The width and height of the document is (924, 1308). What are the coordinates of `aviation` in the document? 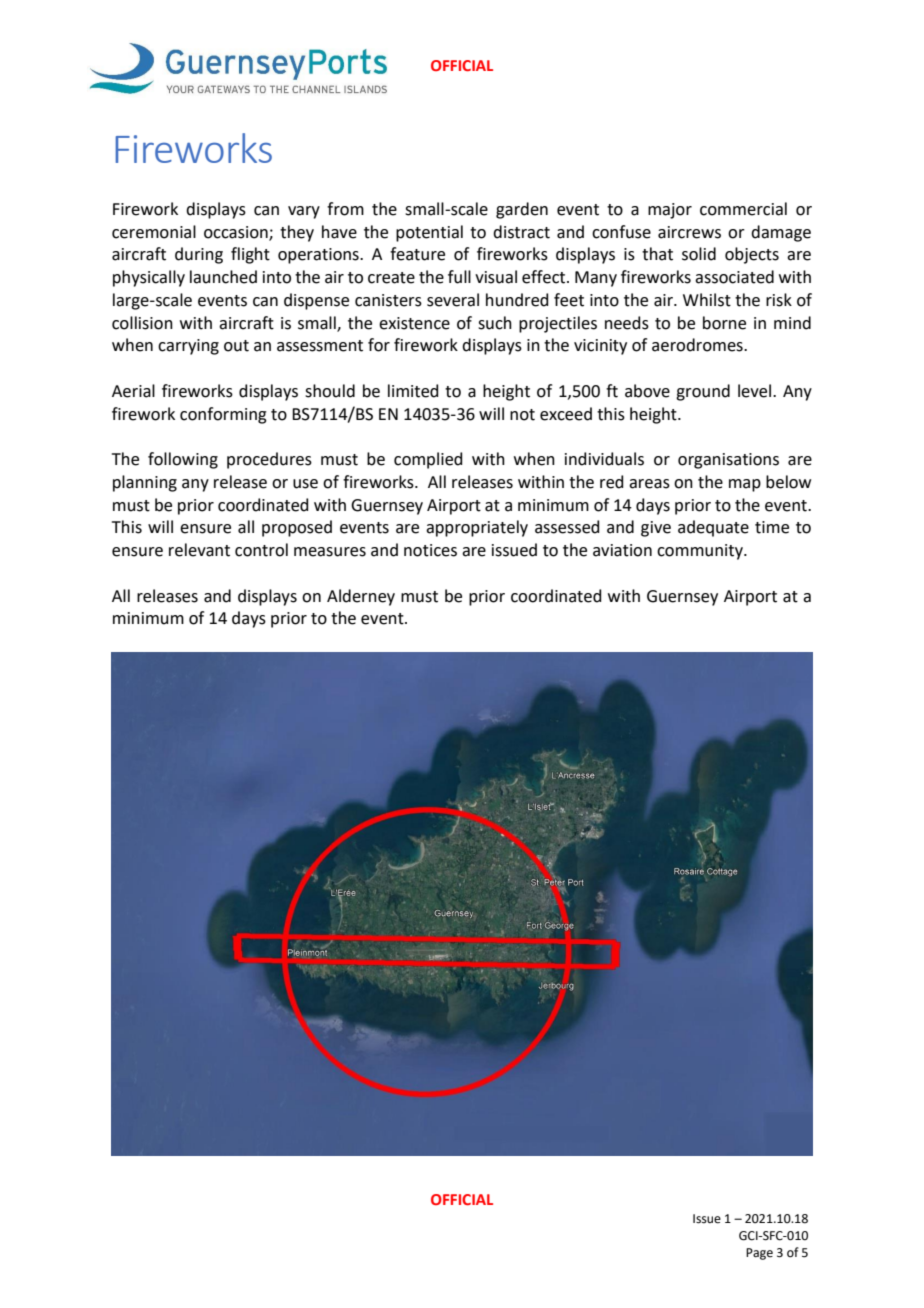 It's located at (622, 550).
